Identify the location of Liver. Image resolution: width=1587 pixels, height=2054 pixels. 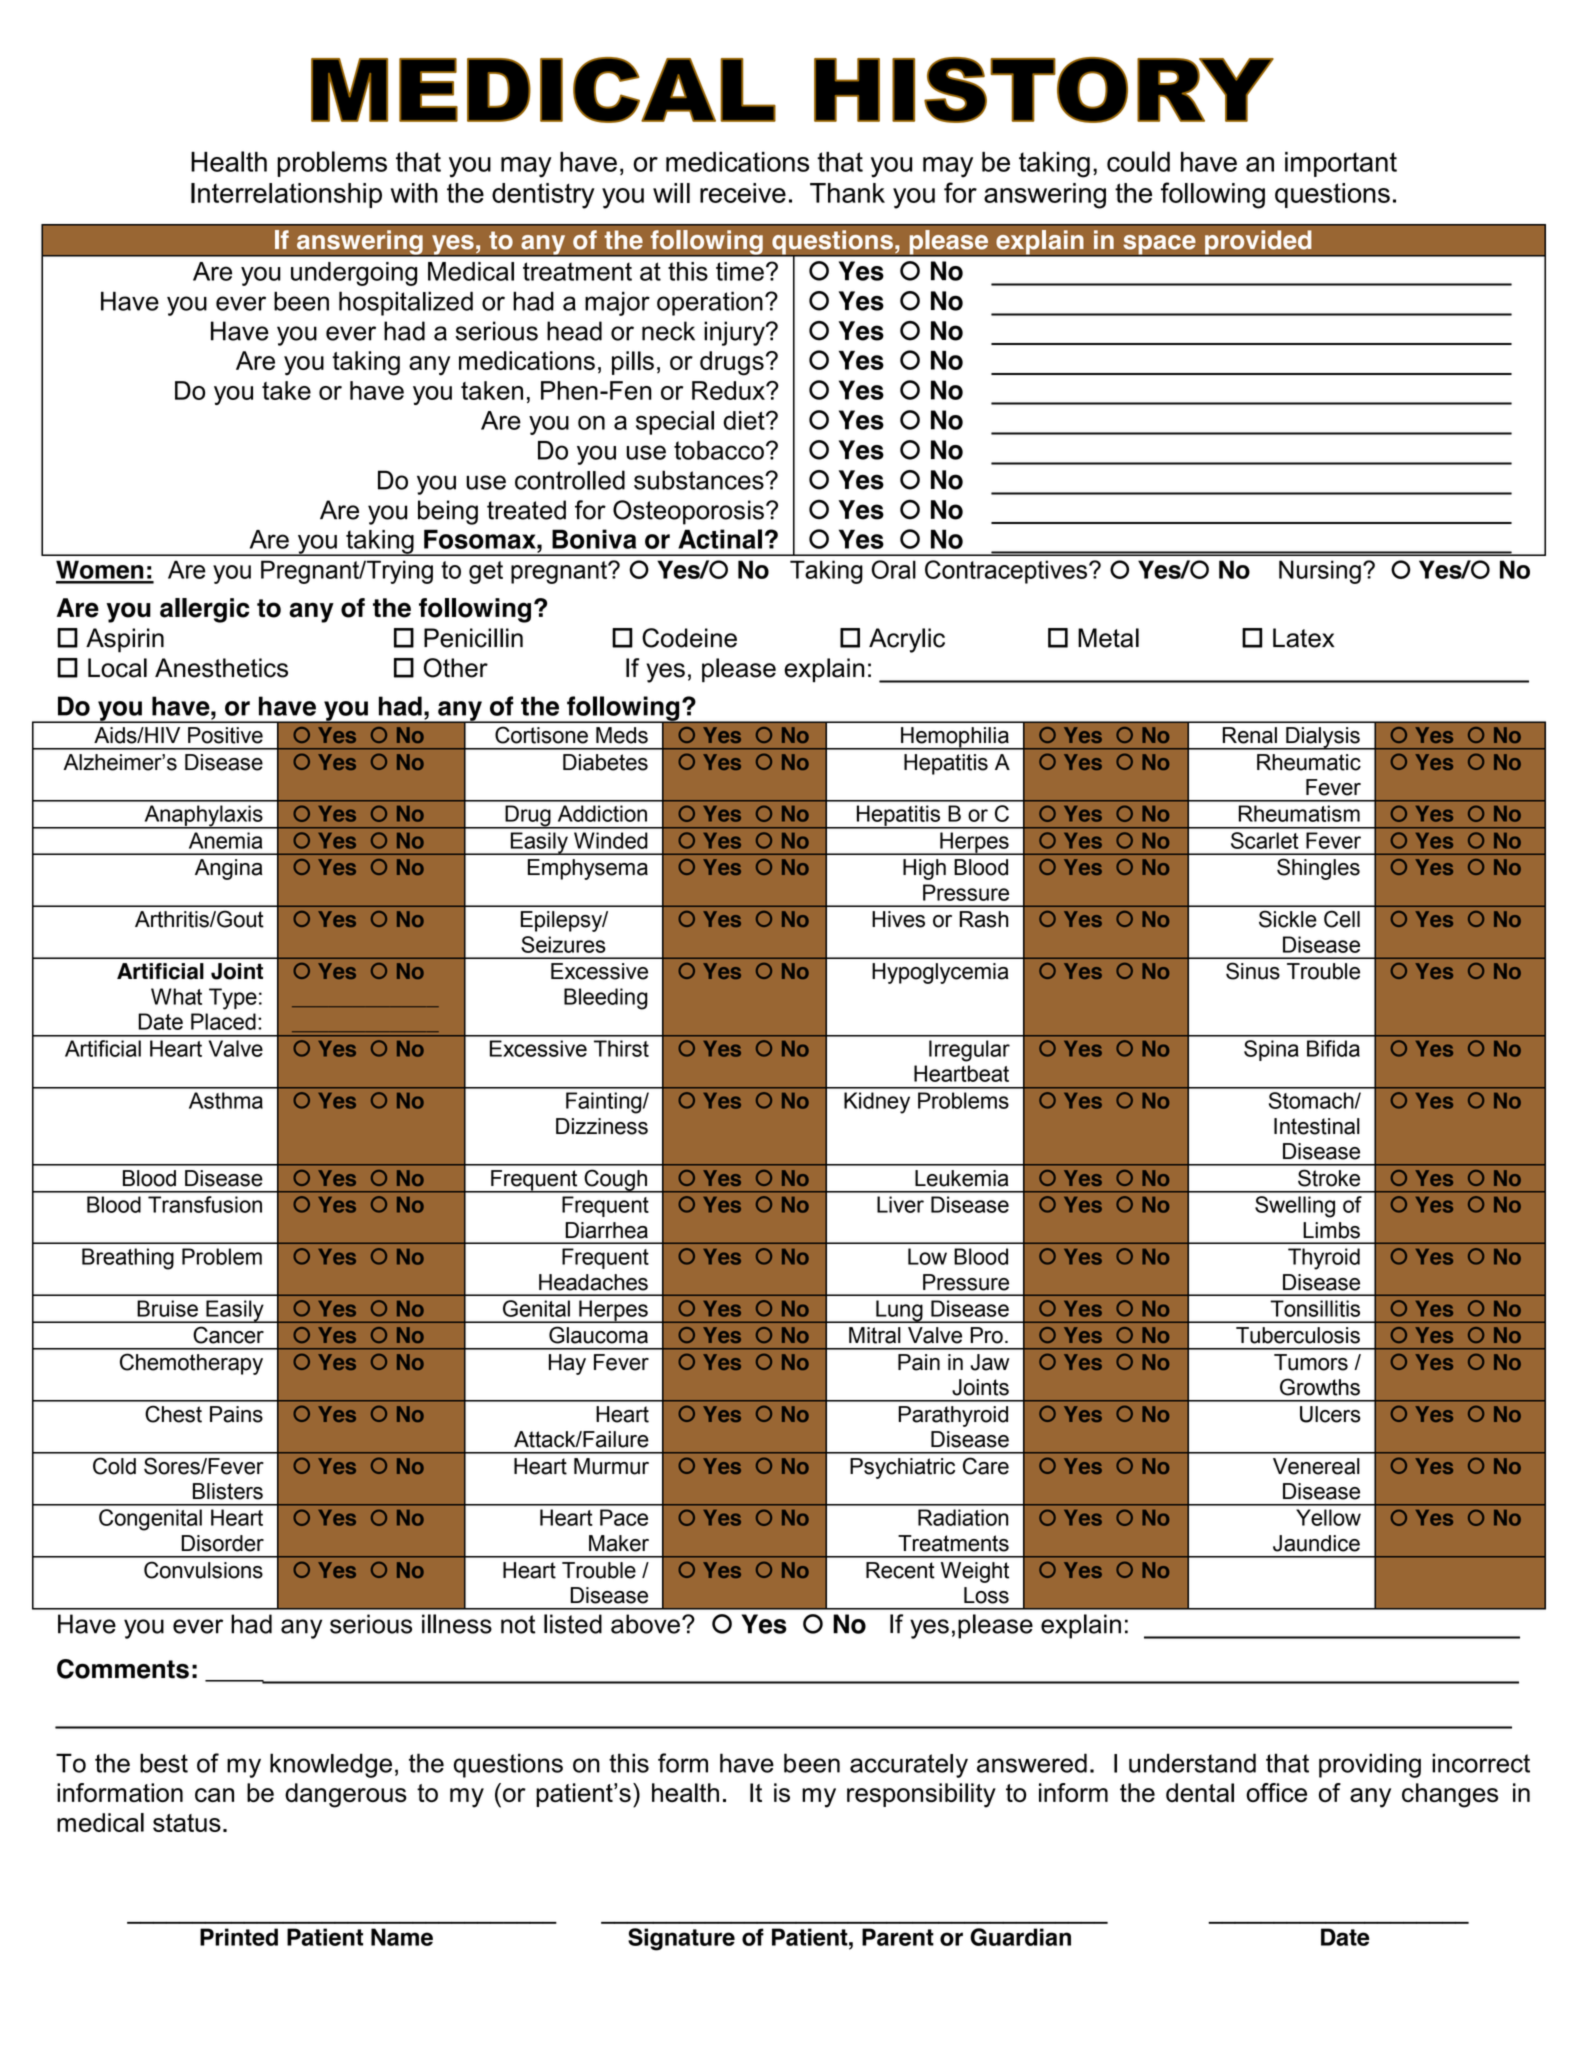
(900, 1204).
